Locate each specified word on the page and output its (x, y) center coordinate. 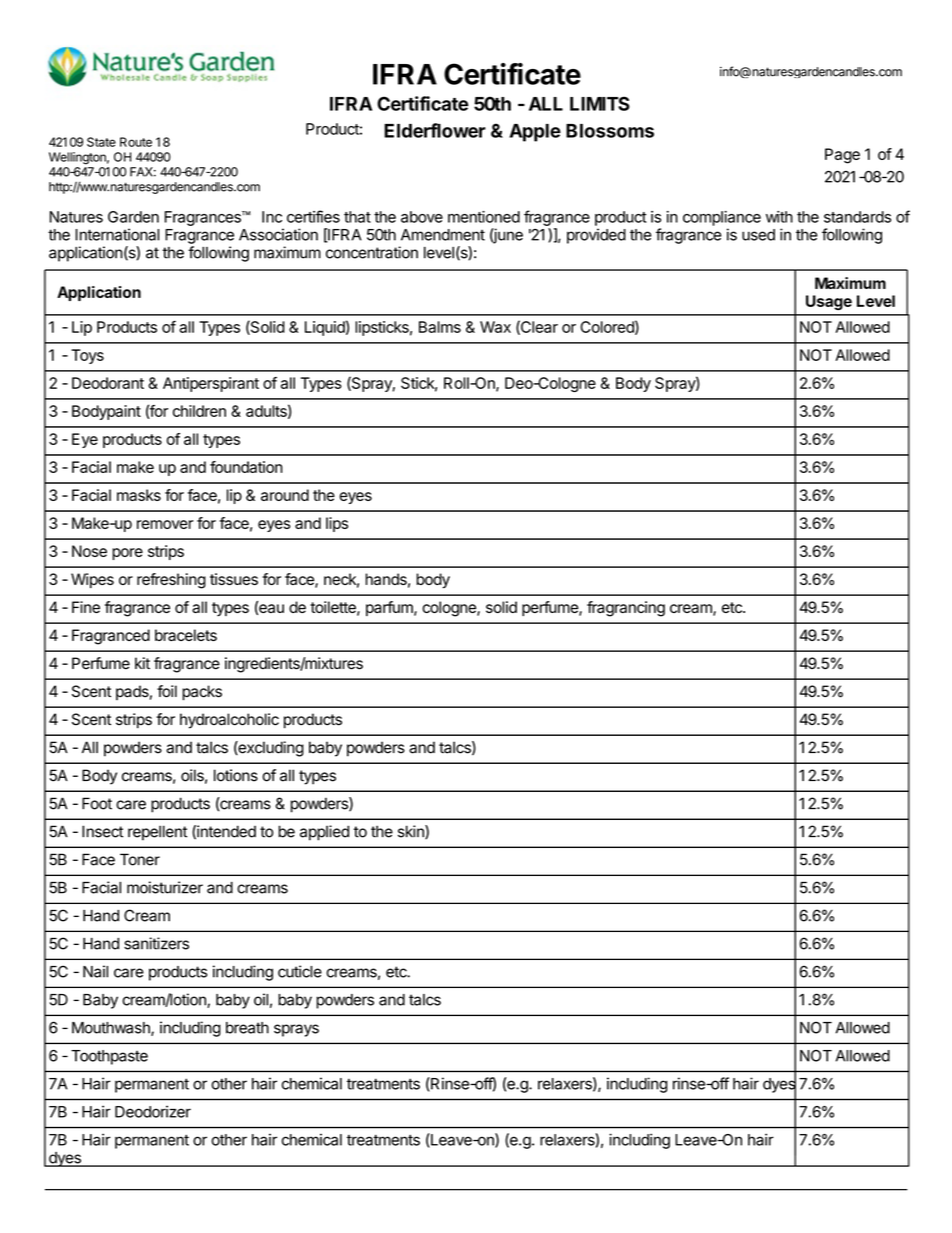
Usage (829, 302)
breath (247, 1028)
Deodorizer (153, 1111)
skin (412, 832)
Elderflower (435, 130)
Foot (97, 803)
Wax (495, 327)
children (199, 411)
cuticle (300, 971)
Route (136, 142)
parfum (390, 608)
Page (842, 156)
